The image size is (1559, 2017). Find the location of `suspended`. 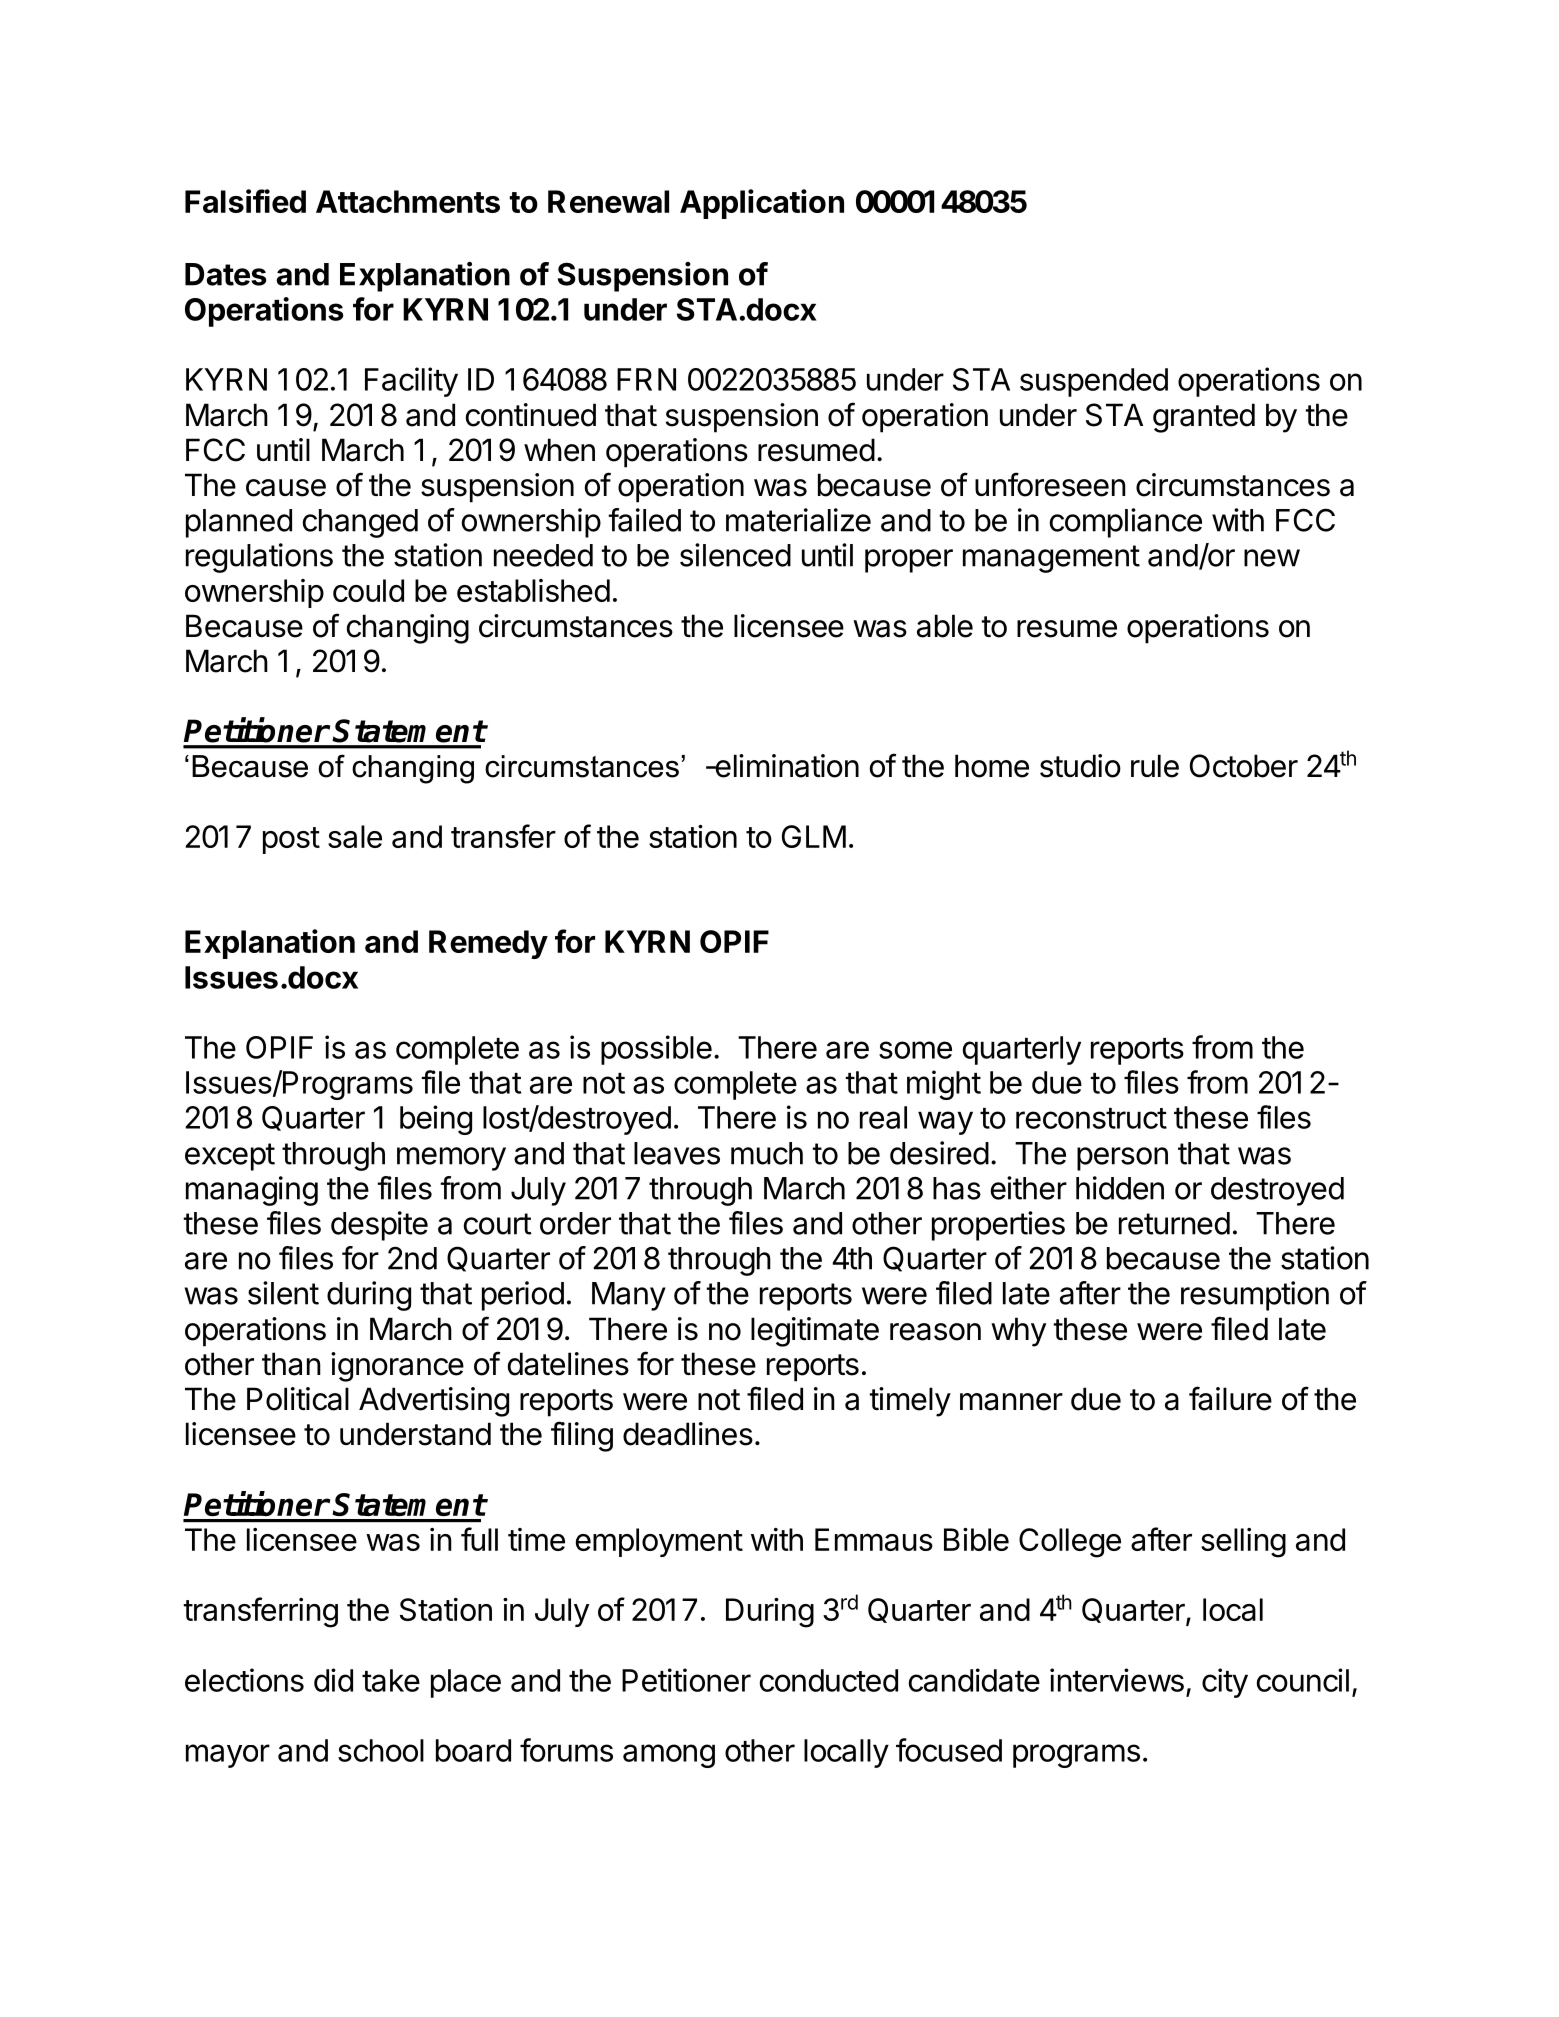

suspended is located at coordinates (1094, 382).
